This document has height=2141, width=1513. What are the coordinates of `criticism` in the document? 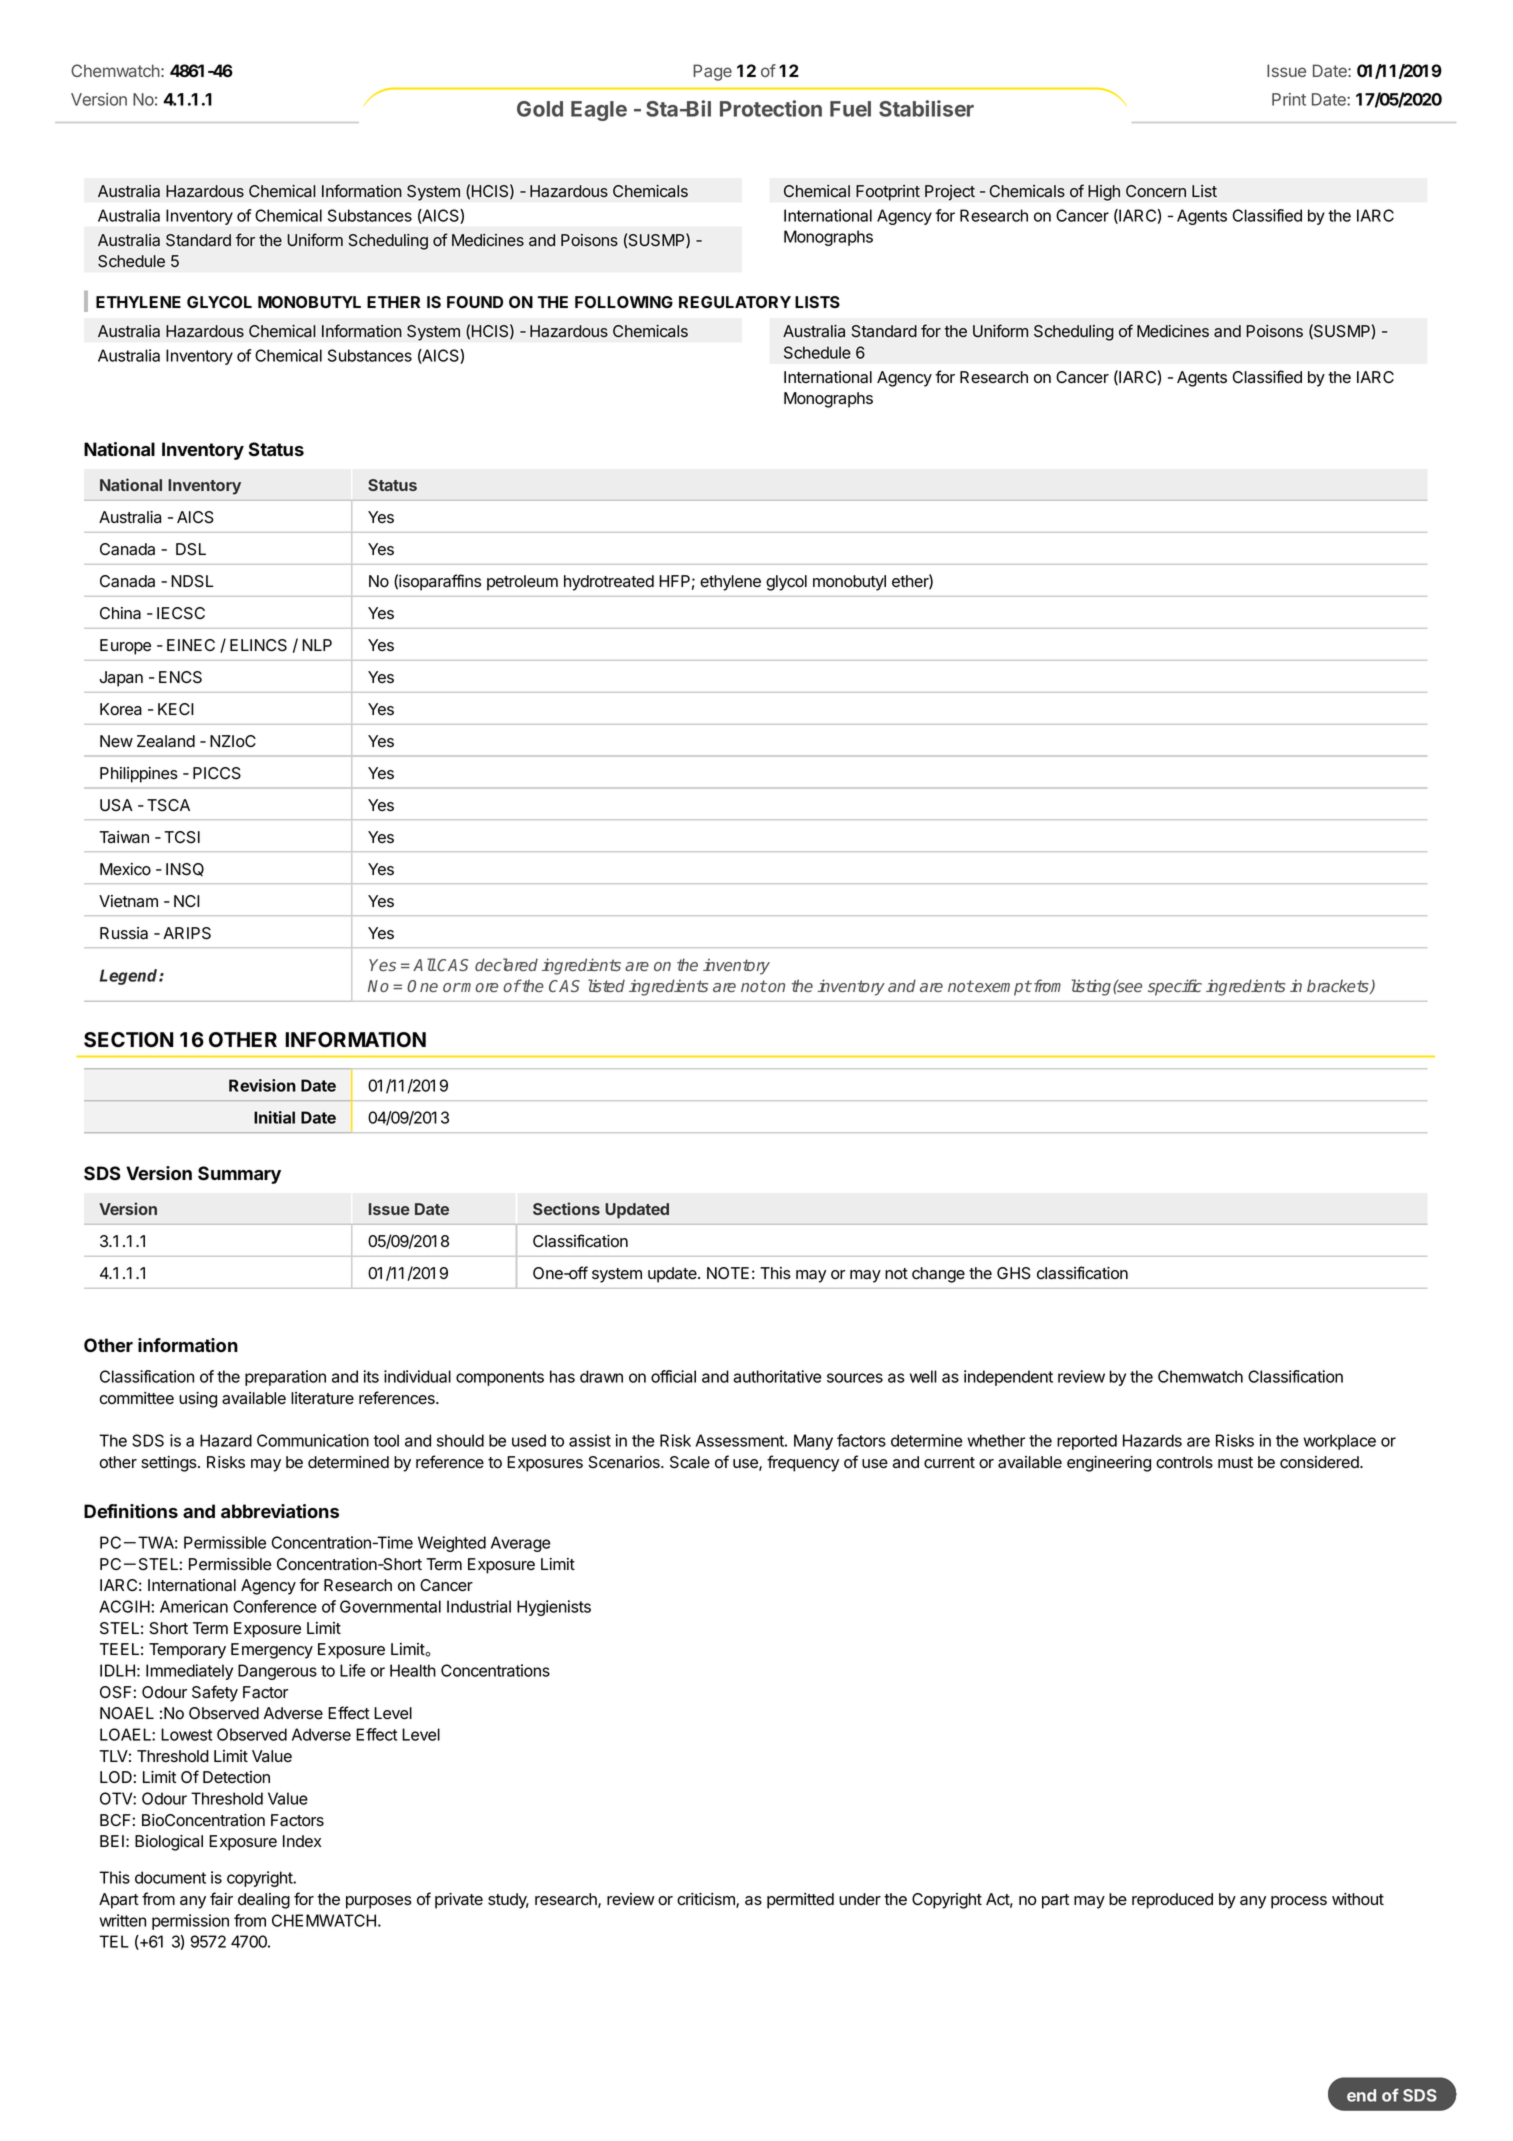 It's located at (707, 1900).
